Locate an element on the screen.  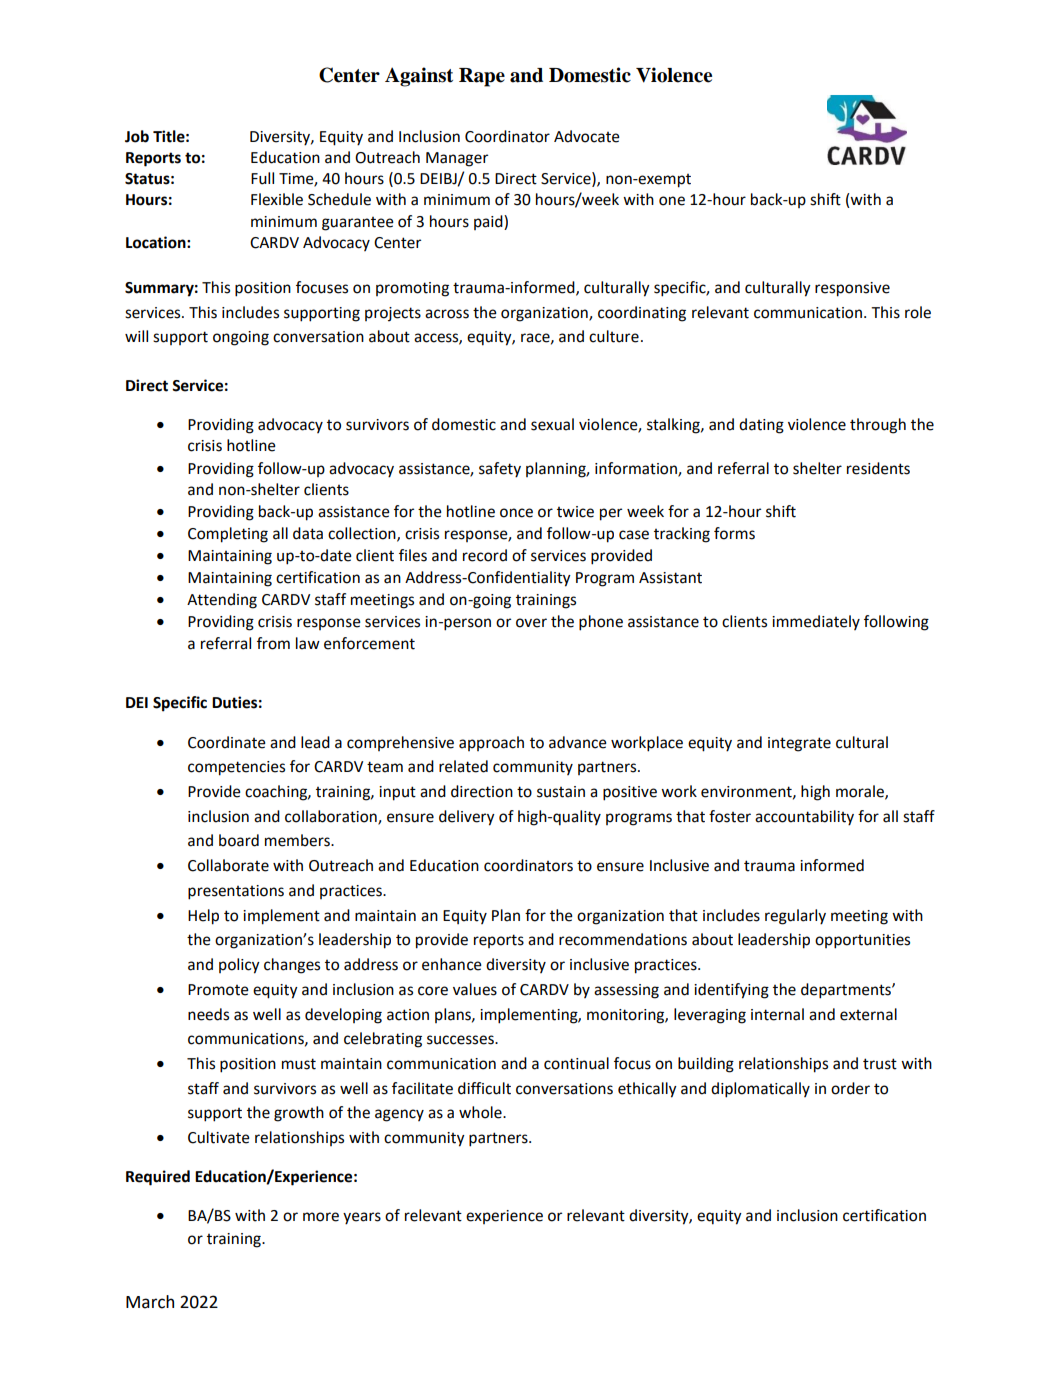
values is located at coordinates (475, 989).
